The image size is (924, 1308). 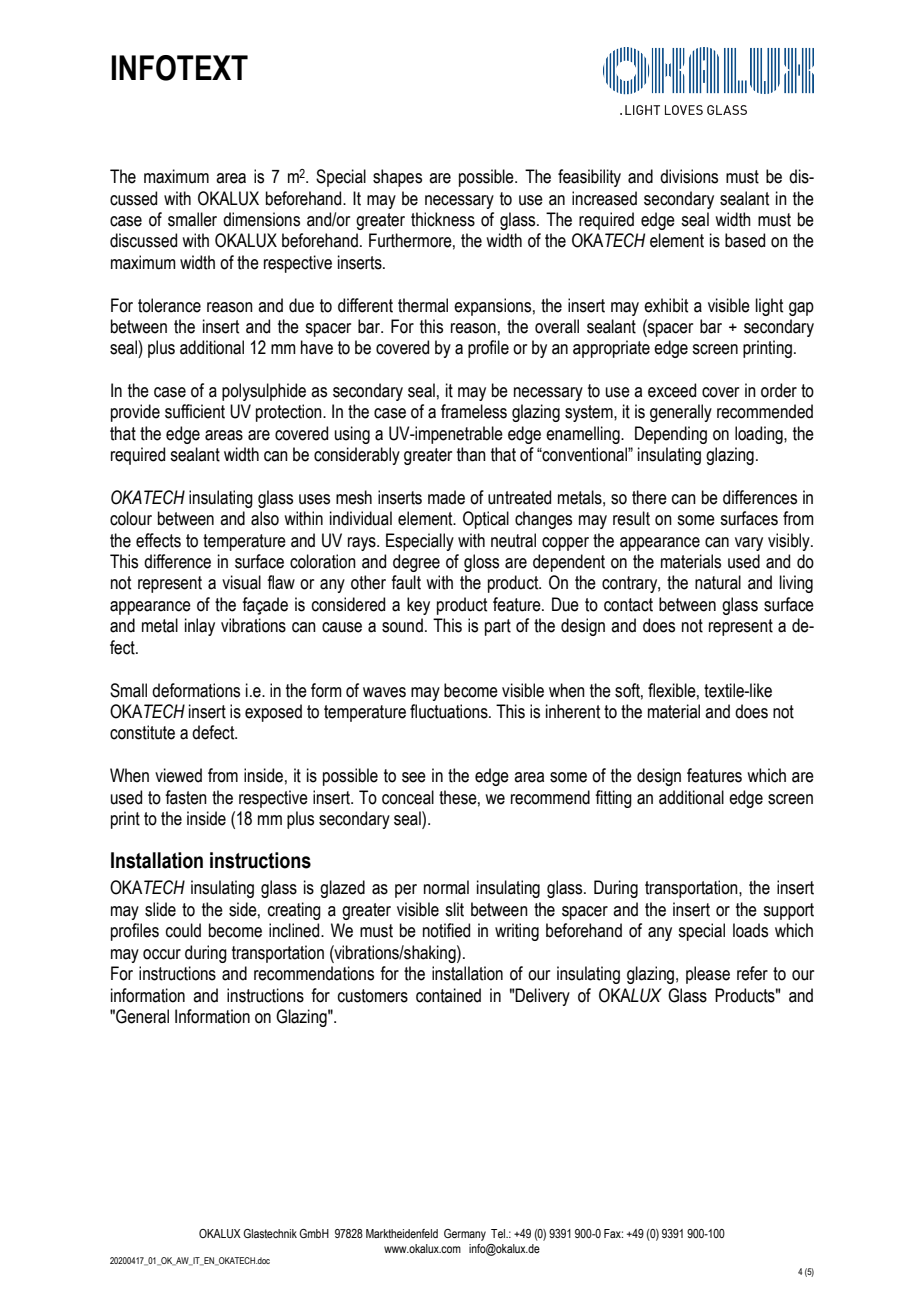 I want to click on exposed, so click(x=273, y=713).
